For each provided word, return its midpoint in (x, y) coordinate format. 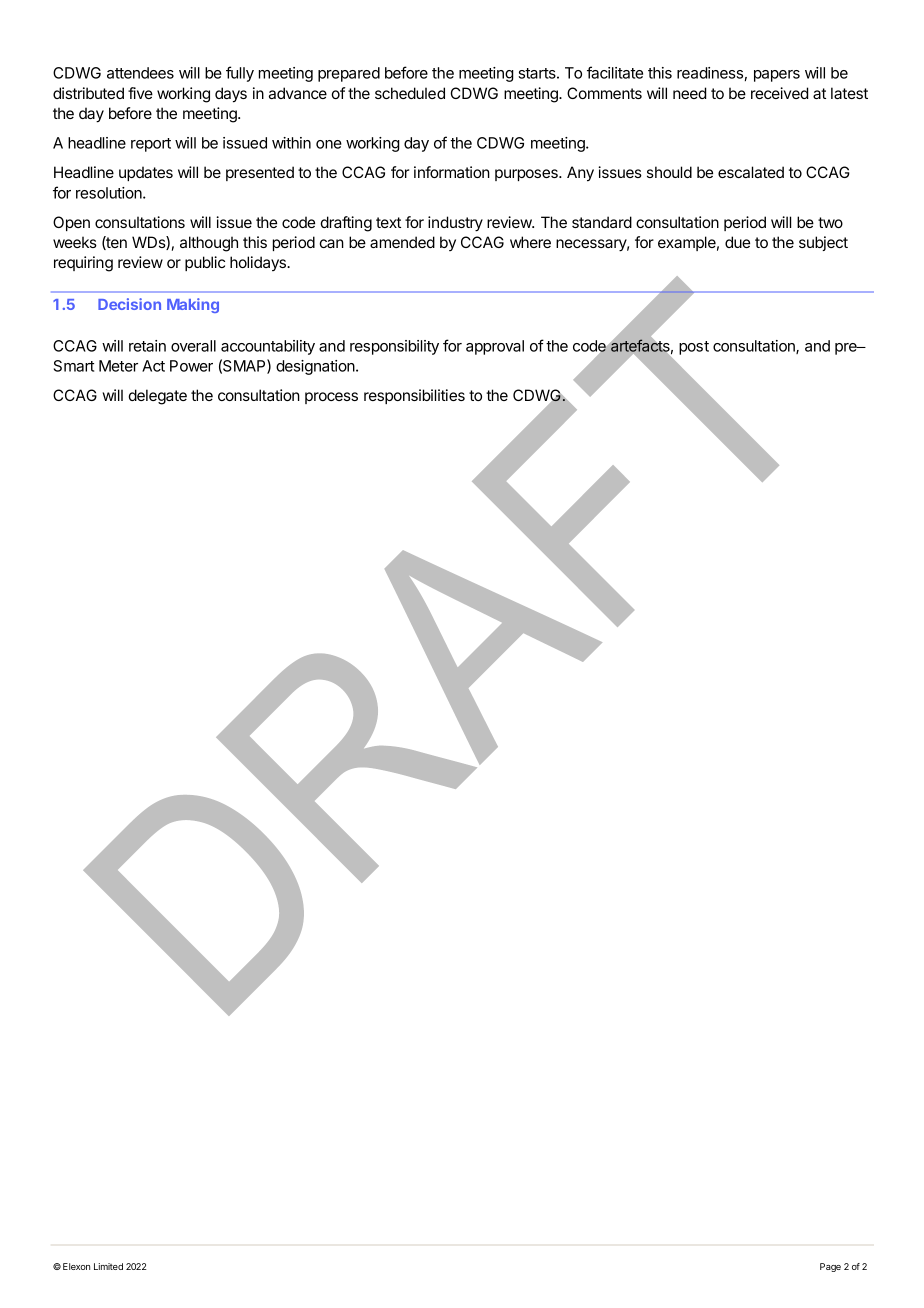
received (779, 93)
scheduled (410, 93)
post (694, 348)
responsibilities (414, 396)
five (140, 93)
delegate (158, 397)
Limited (108, 1266)
